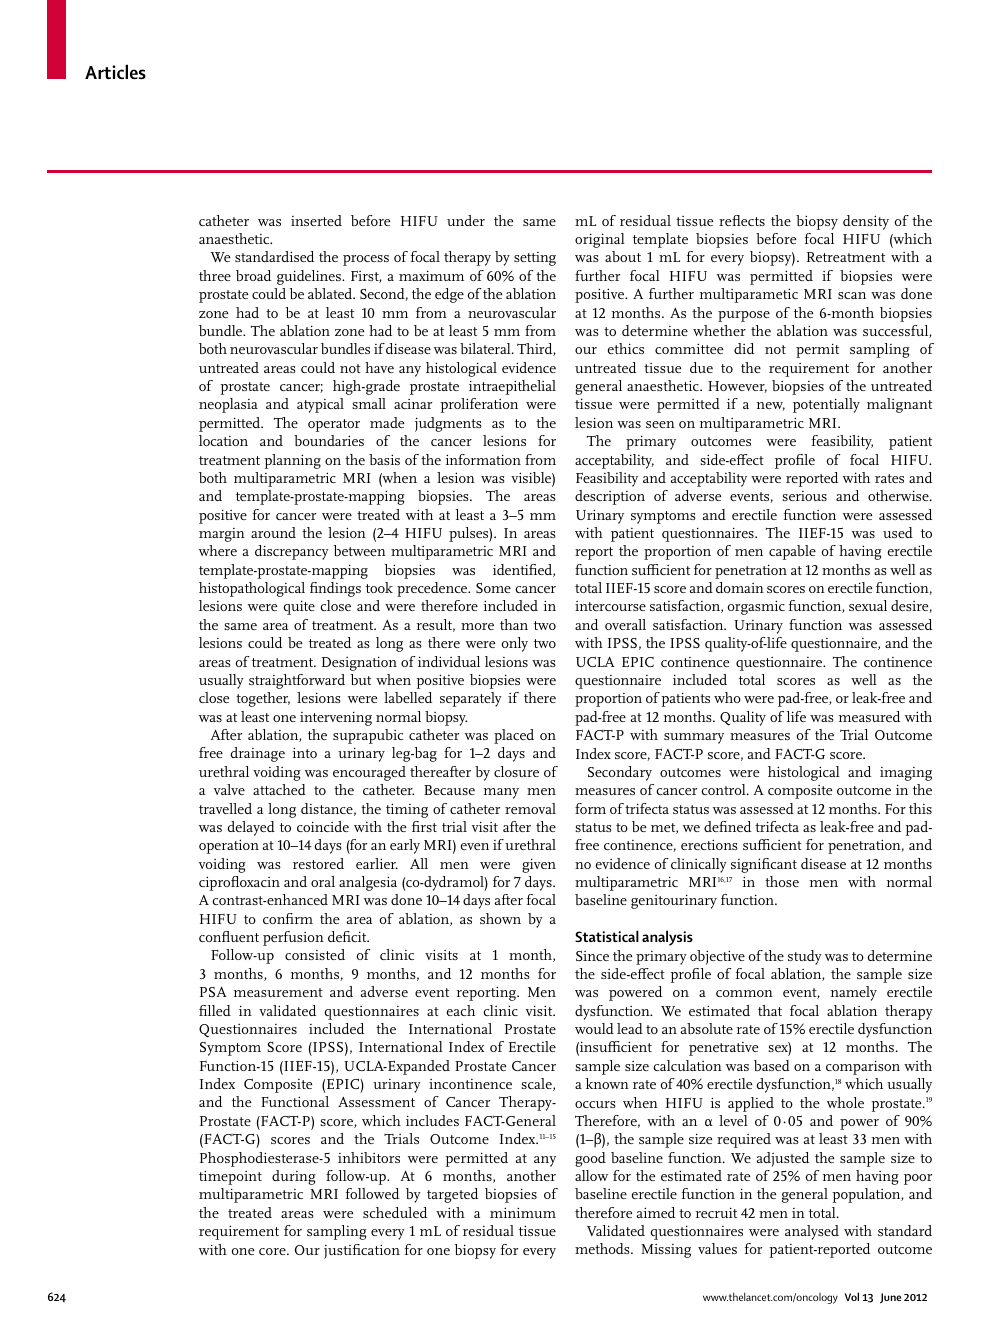 The image size is (994, 1335). Describe the element at coordinates (866, 222) in the screenshot. I see `density` at that location.
